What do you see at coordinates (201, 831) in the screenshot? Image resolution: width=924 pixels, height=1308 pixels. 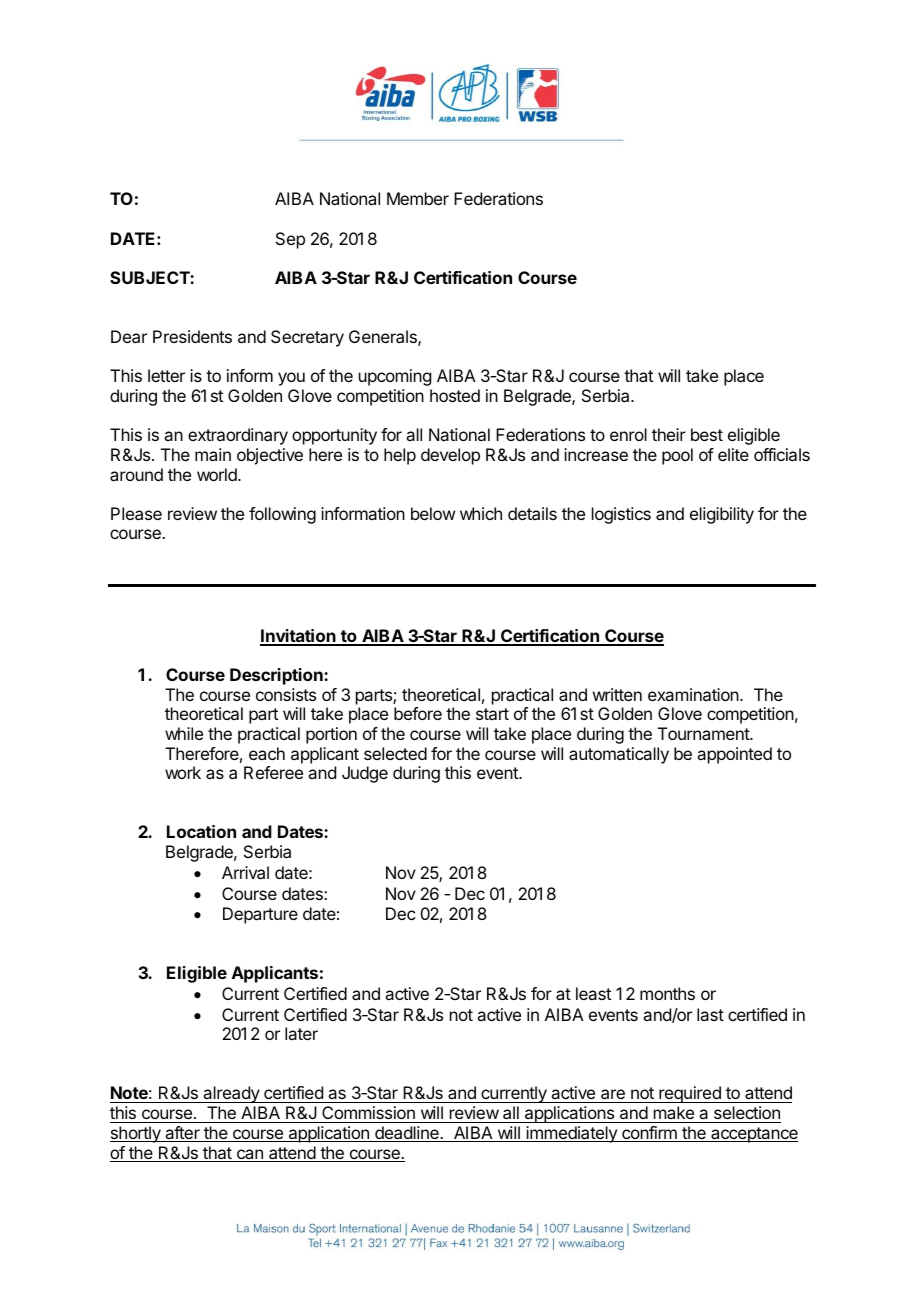 I see `Location` at bounding box center [201, 831].
